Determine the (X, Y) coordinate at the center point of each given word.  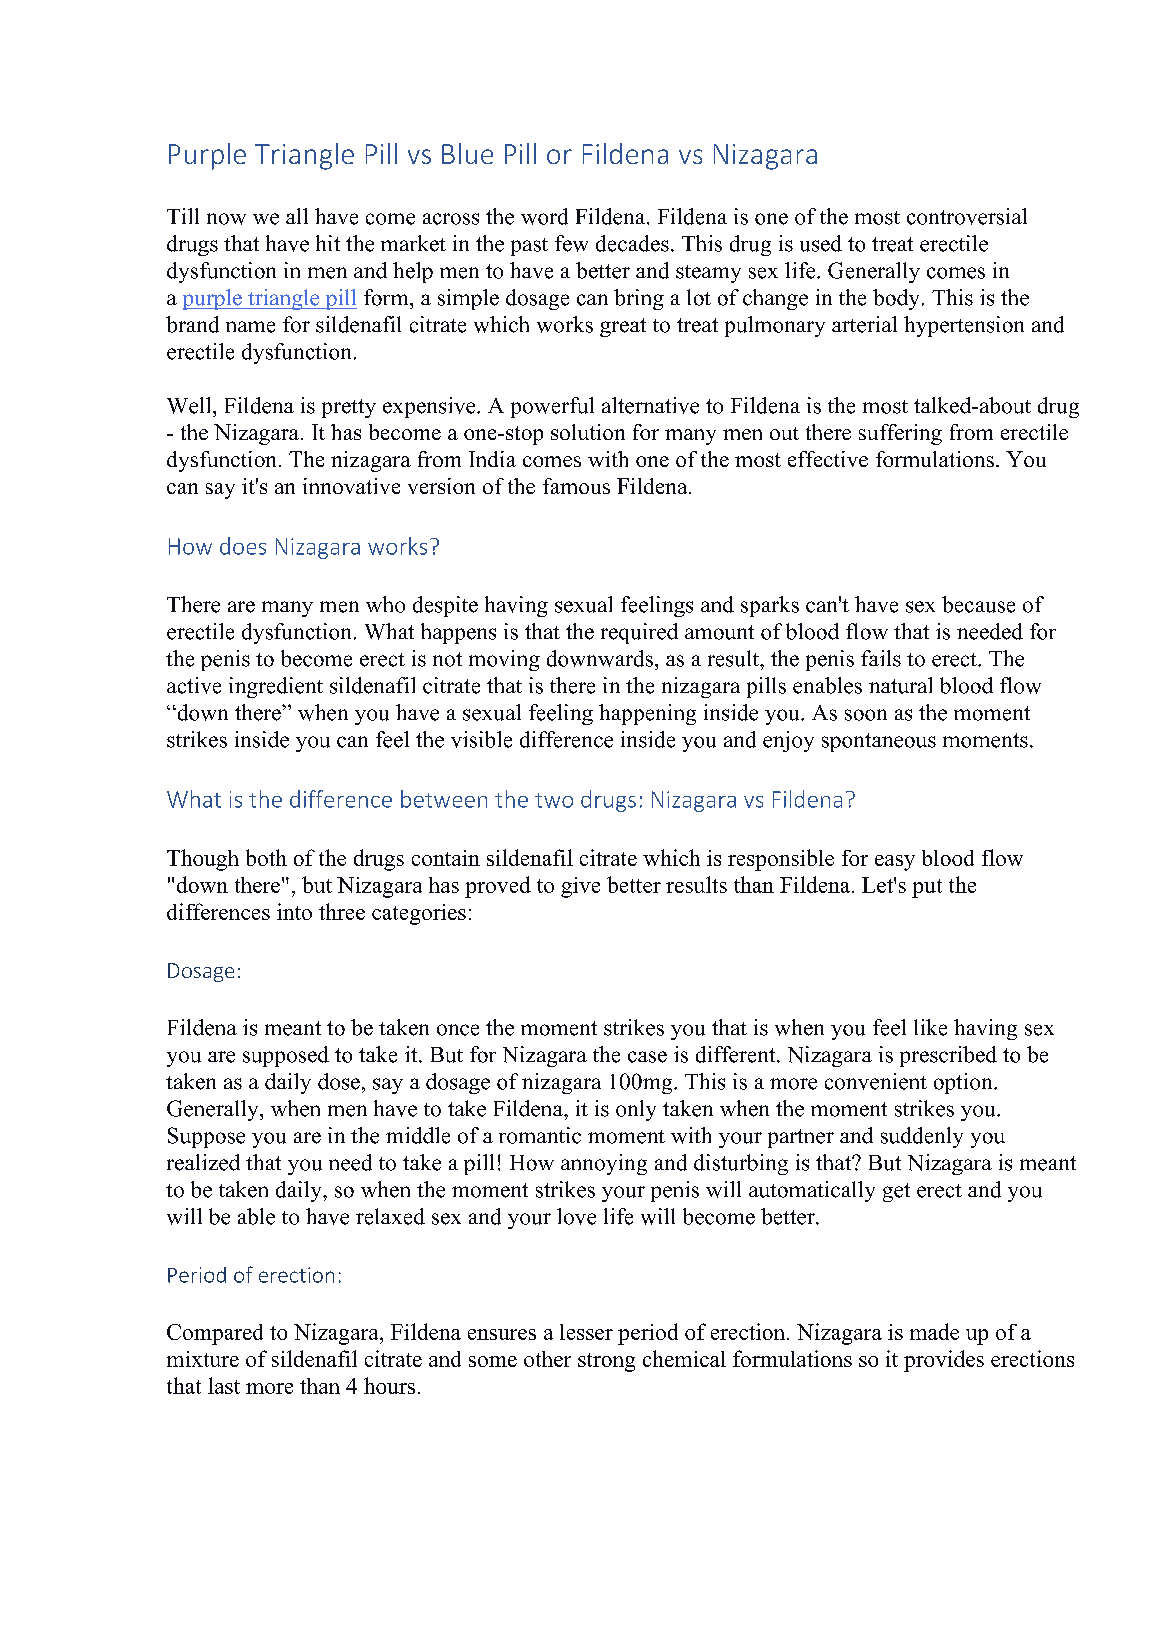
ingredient (276, 687)
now (226, 219)
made (934, 1331)
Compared (215, 1334)
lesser (586, 1332)
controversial (967, 216)
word (544, 216)
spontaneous (879, 742)
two (554, 800)
